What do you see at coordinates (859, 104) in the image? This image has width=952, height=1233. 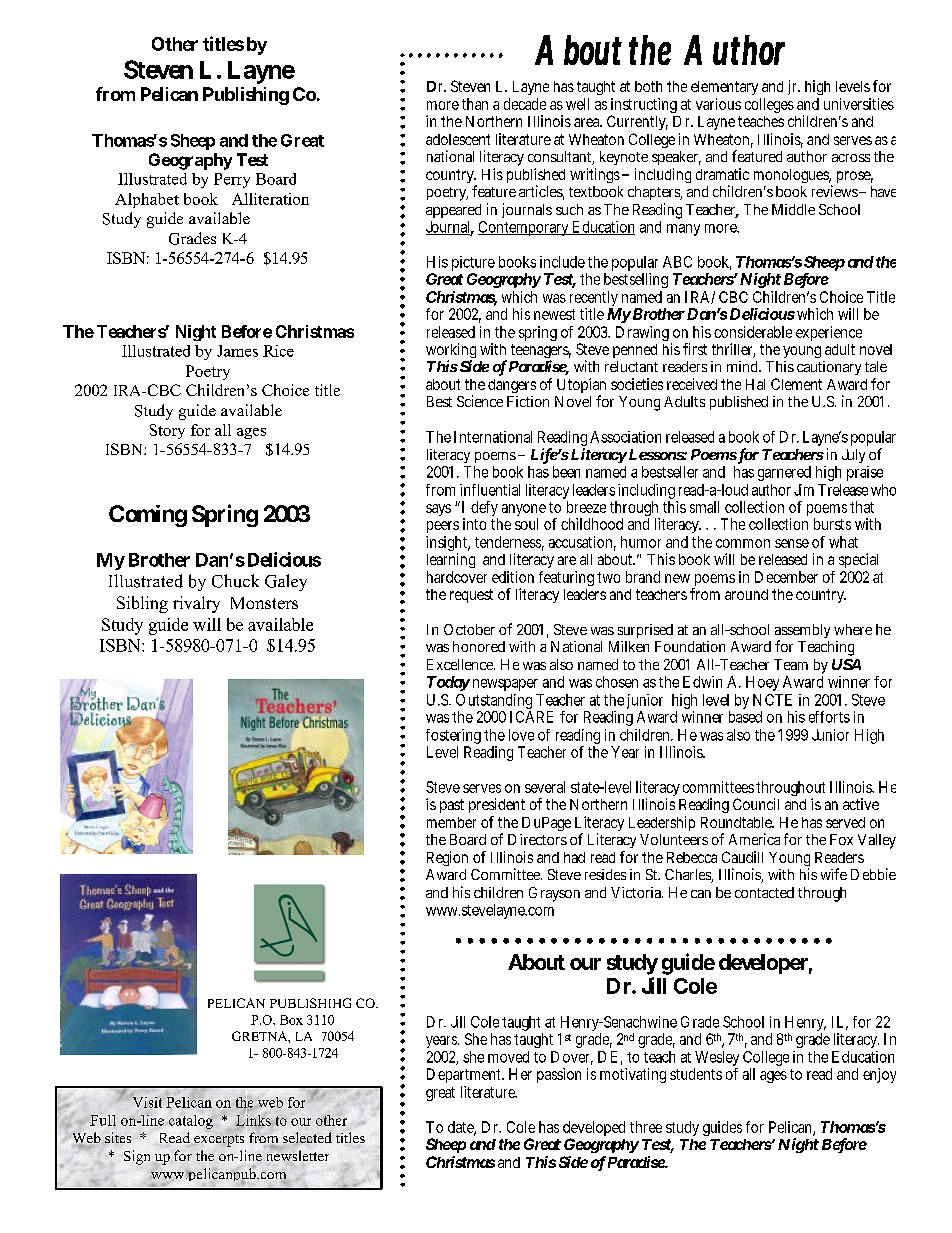 I see `universities` at bounding box center [859, 104].
